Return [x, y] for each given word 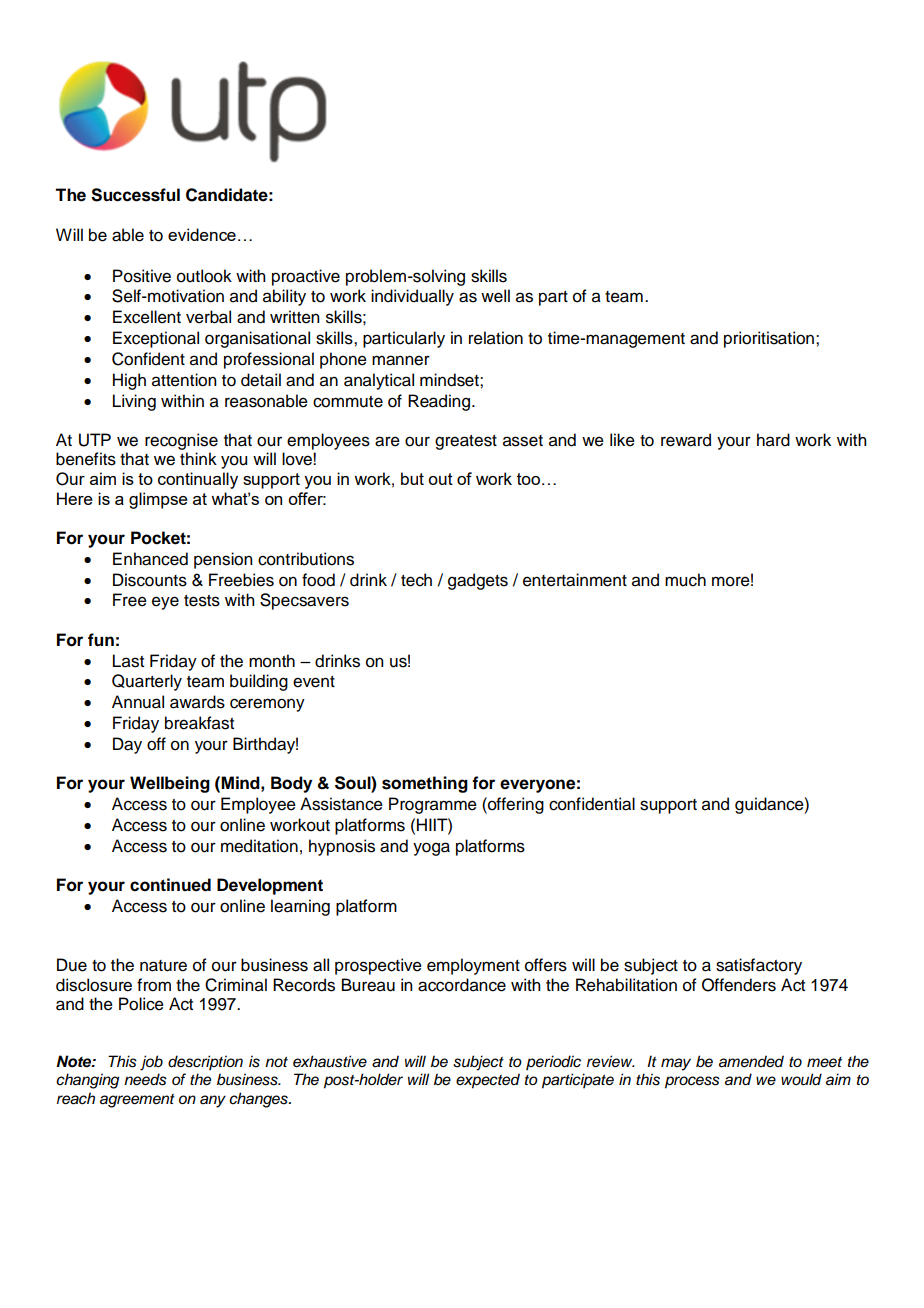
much [685, 580]
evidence [202, 234]
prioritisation [769, 339]
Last [128, 661]
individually [412, 297]
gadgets [478, 581]
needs [145, 1079]
